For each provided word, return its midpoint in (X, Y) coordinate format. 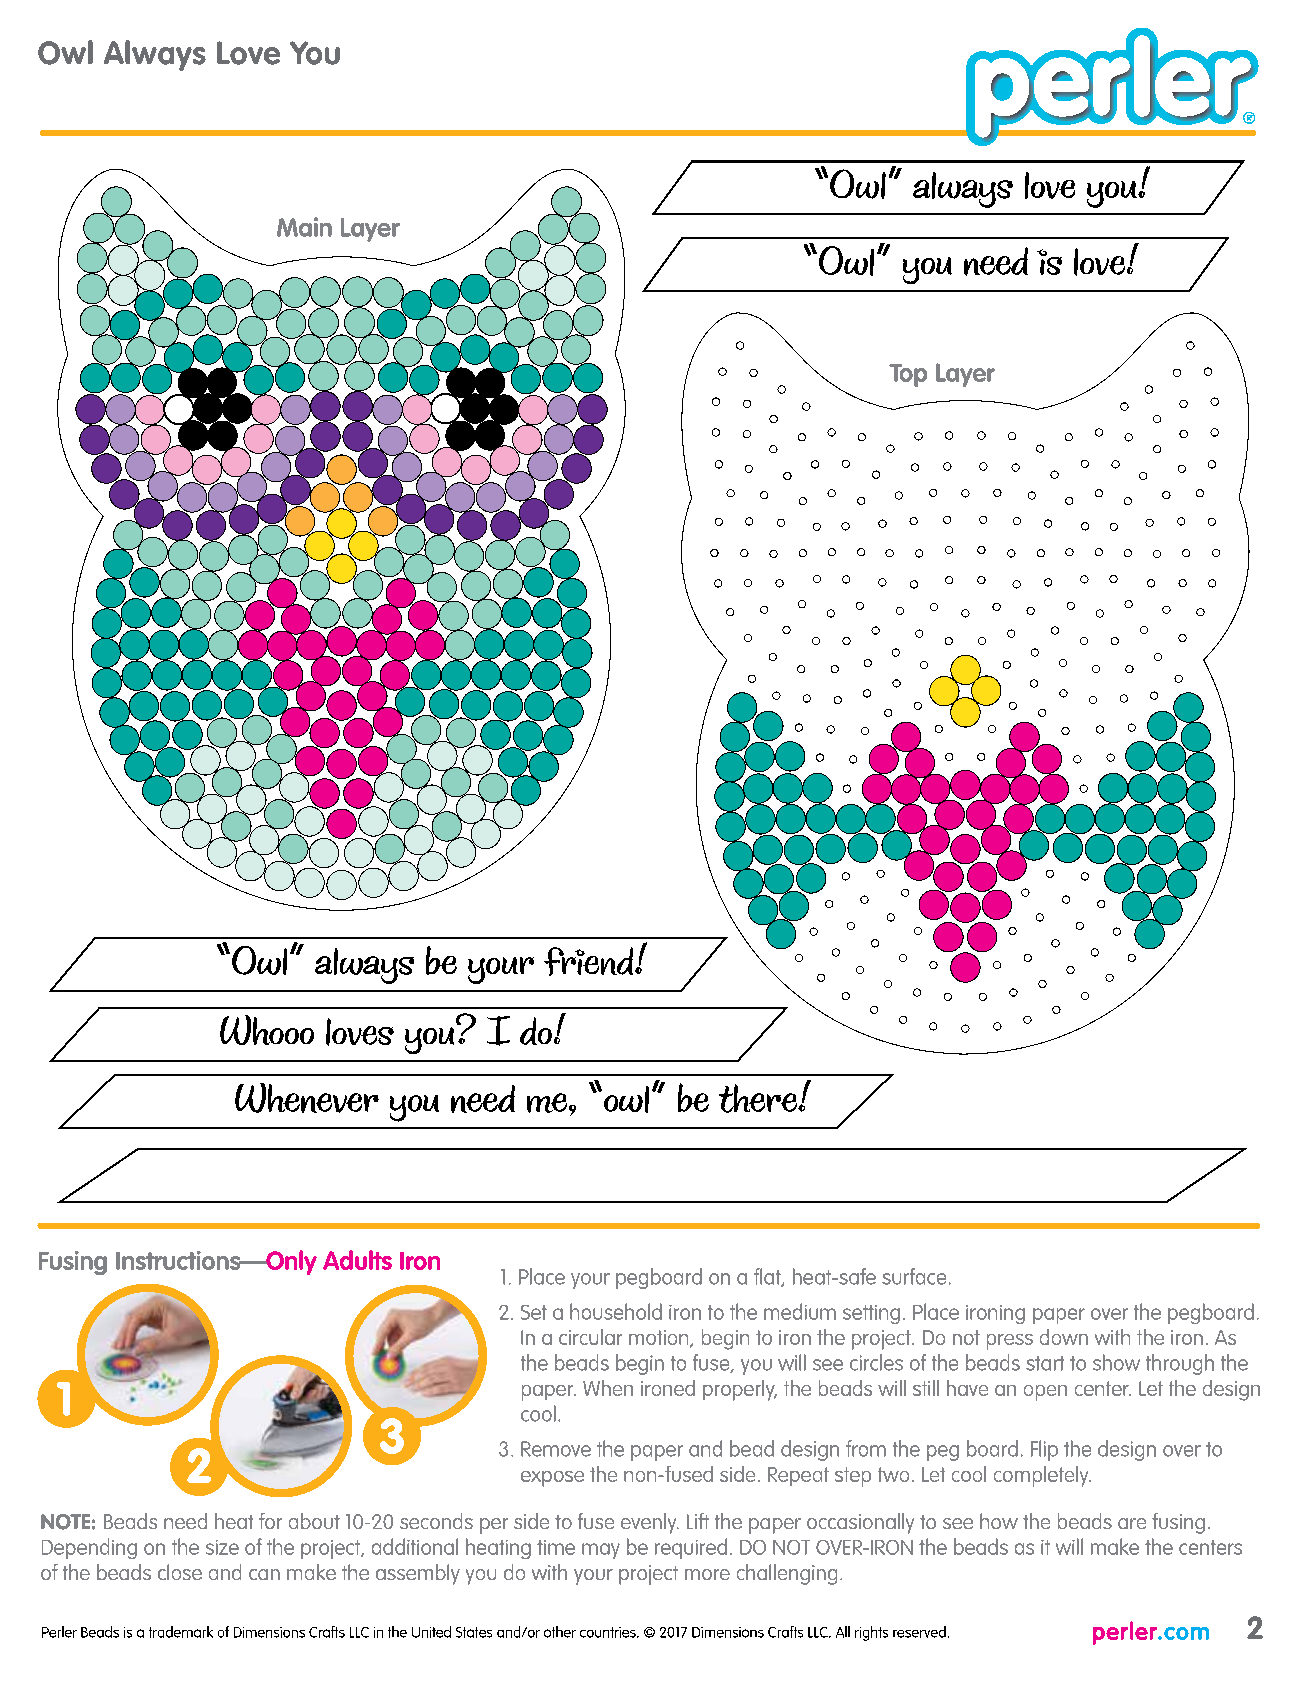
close (180, 1572)
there (759, 1098)
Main (304, 227)
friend (590, 961)
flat (768, 1277)
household (616, 1311)
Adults (357, 1260)
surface (914, 1276)
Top (908, 375)
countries (609, 1632)
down (1064, 1337)
